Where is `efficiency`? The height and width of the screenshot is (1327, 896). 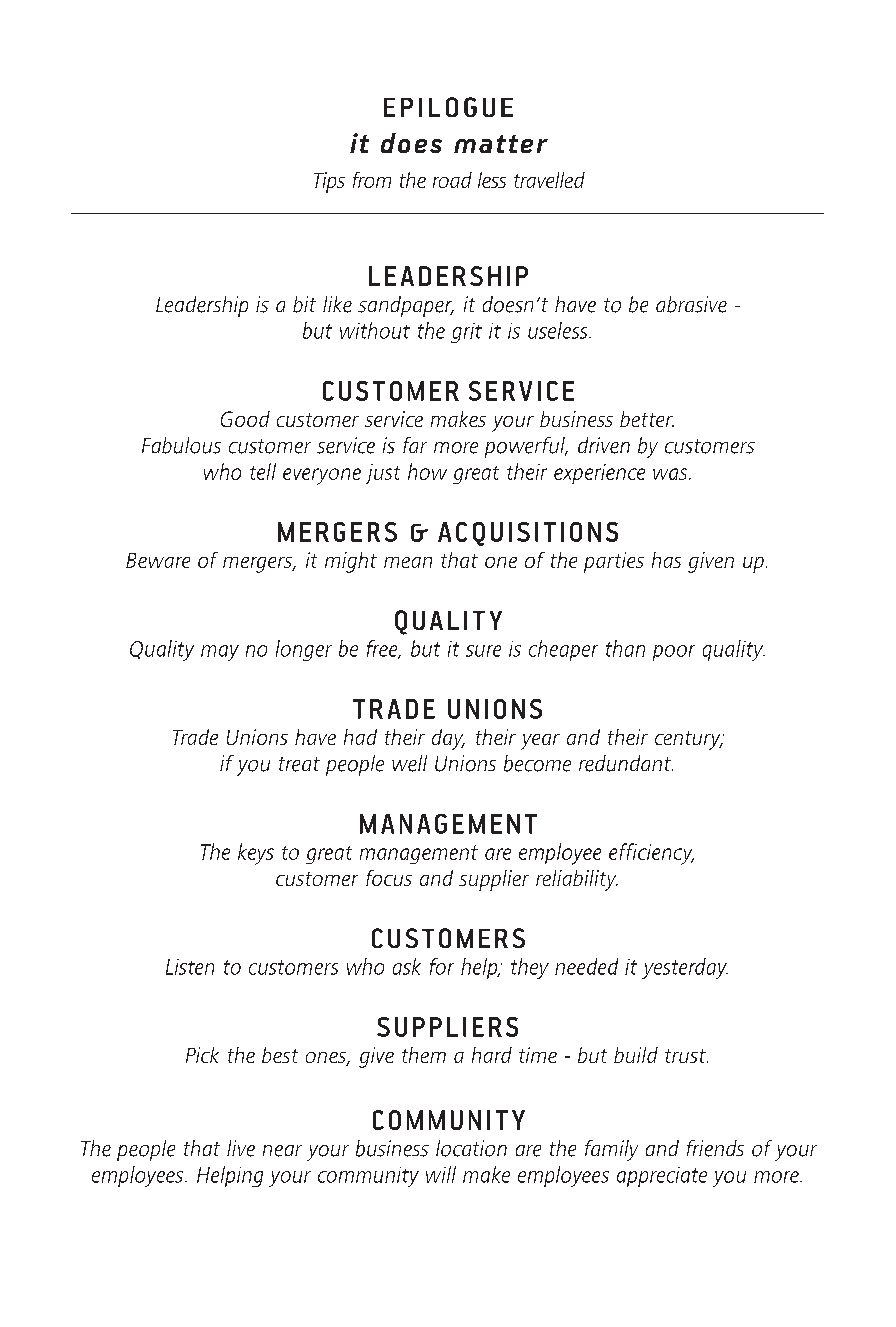
efficiency is located at coordinates (651, 854).
